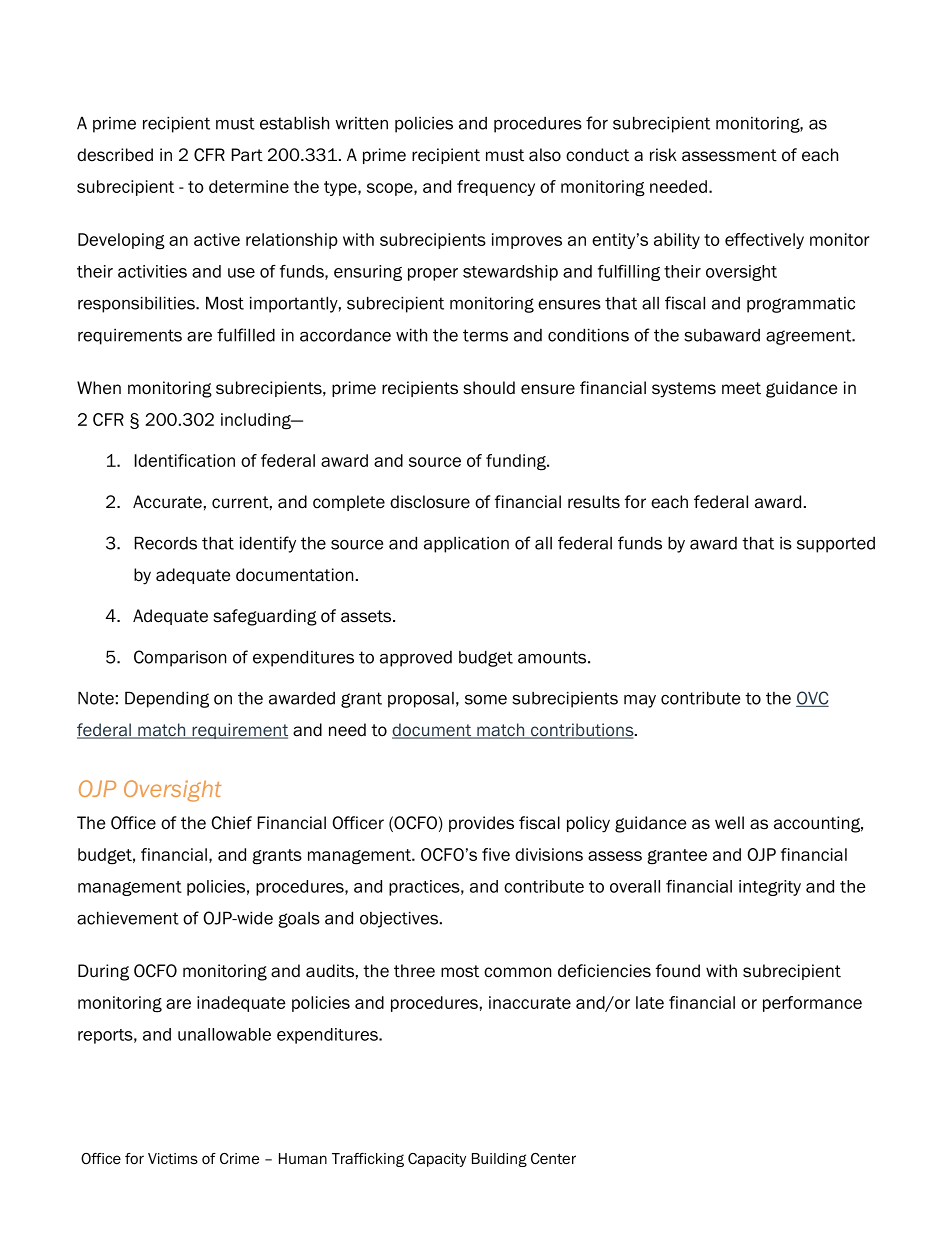 The height and width of the screenshot is (1233, 952). Describe the element at coordinates (812, 1004) in the screenshot. I see `performance` at that location.
